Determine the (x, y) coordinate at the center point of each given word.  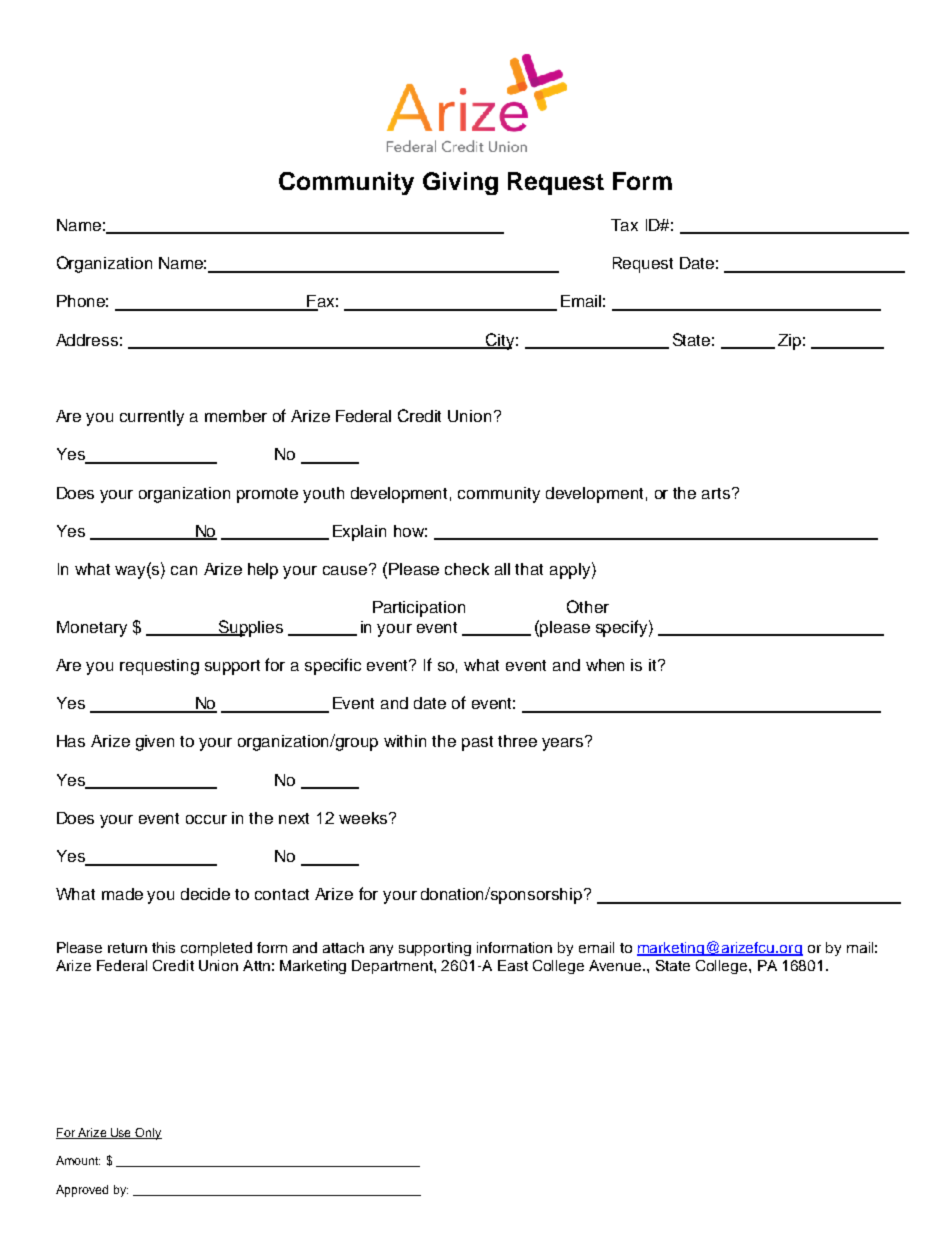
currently (152, 418)
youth (323, 495)
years (564, 743)
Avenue (616, 965)
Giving (460, 183)
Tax (624, 225)
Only (148, 1134)
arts (717, 493)
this (163, 947)
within (405, 741)
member (236, 416)
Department (393, 967)
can (184, 570)
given (155, 743)
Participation (419, 609)
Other (588, 606)
